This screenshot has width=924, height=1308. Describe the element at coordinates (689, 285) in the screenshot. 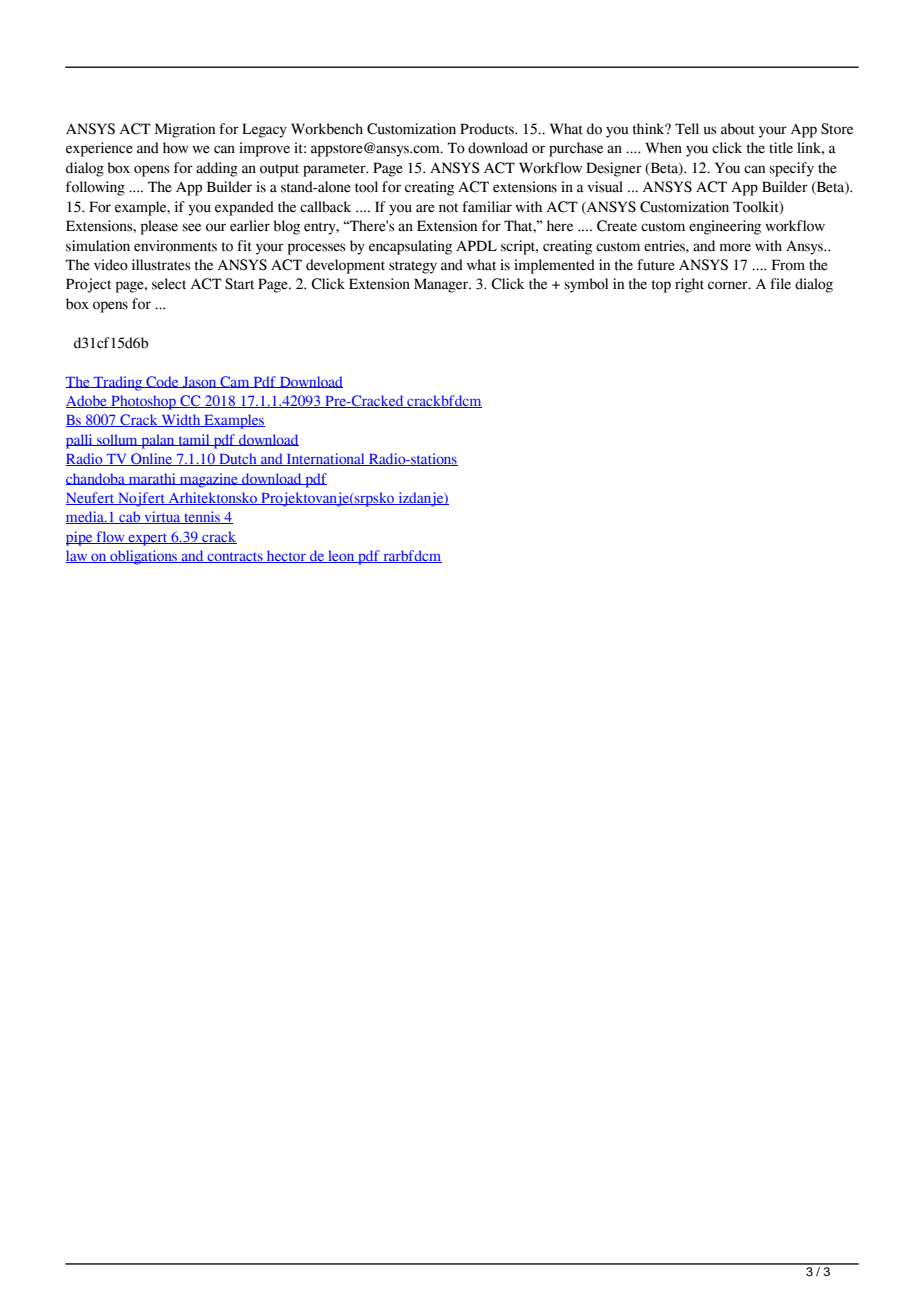

I see `right` at that location.
